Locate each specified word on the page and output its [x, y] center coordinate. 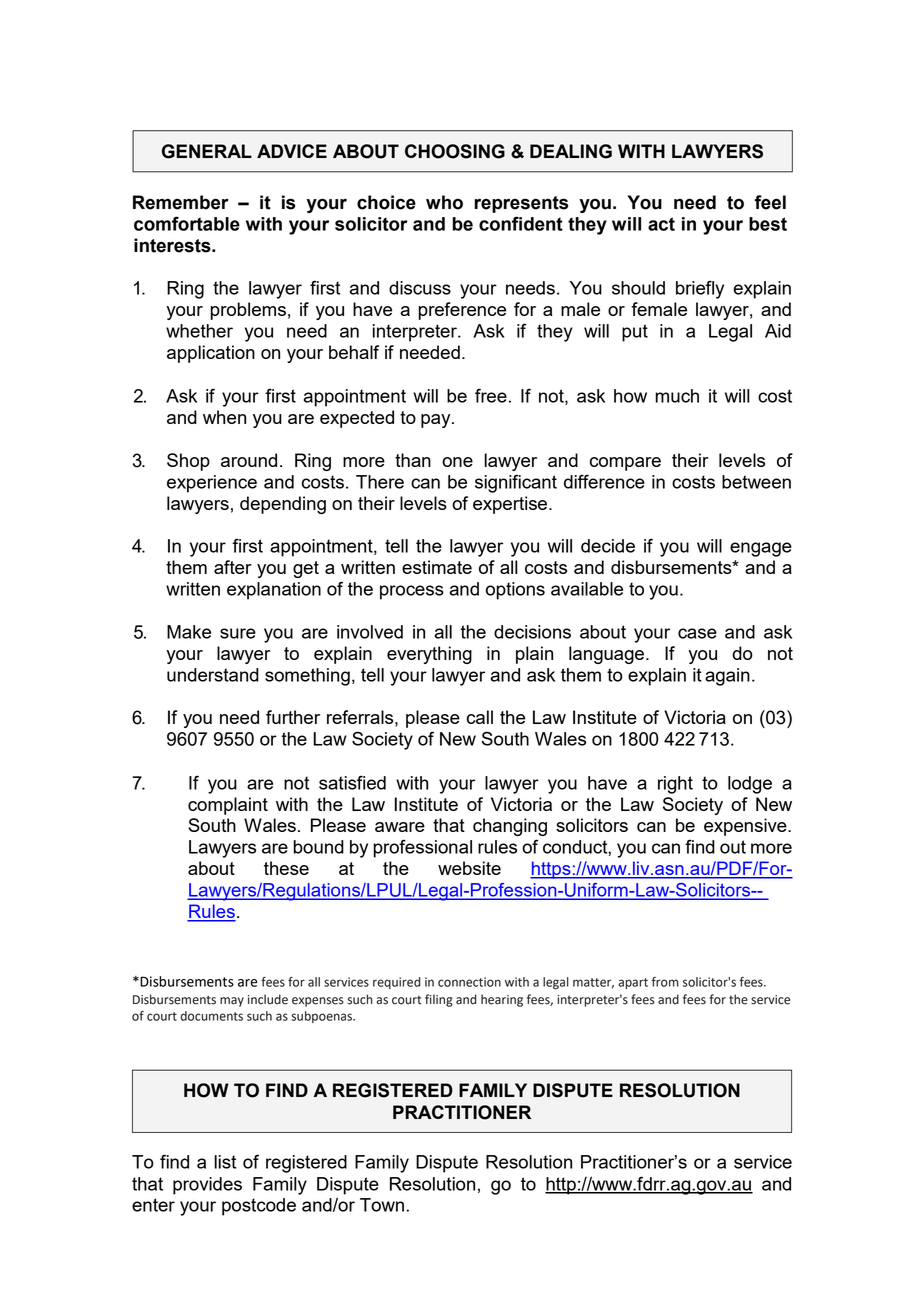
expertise [511, 505]
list [225, 1162]
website [469, 868]
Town [382, 1205]
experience [212, 484]
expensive [746, 827]
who [444, 202]
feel [770, 202]
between [756, 482]
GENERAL [207, 151]
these [286, 868]
